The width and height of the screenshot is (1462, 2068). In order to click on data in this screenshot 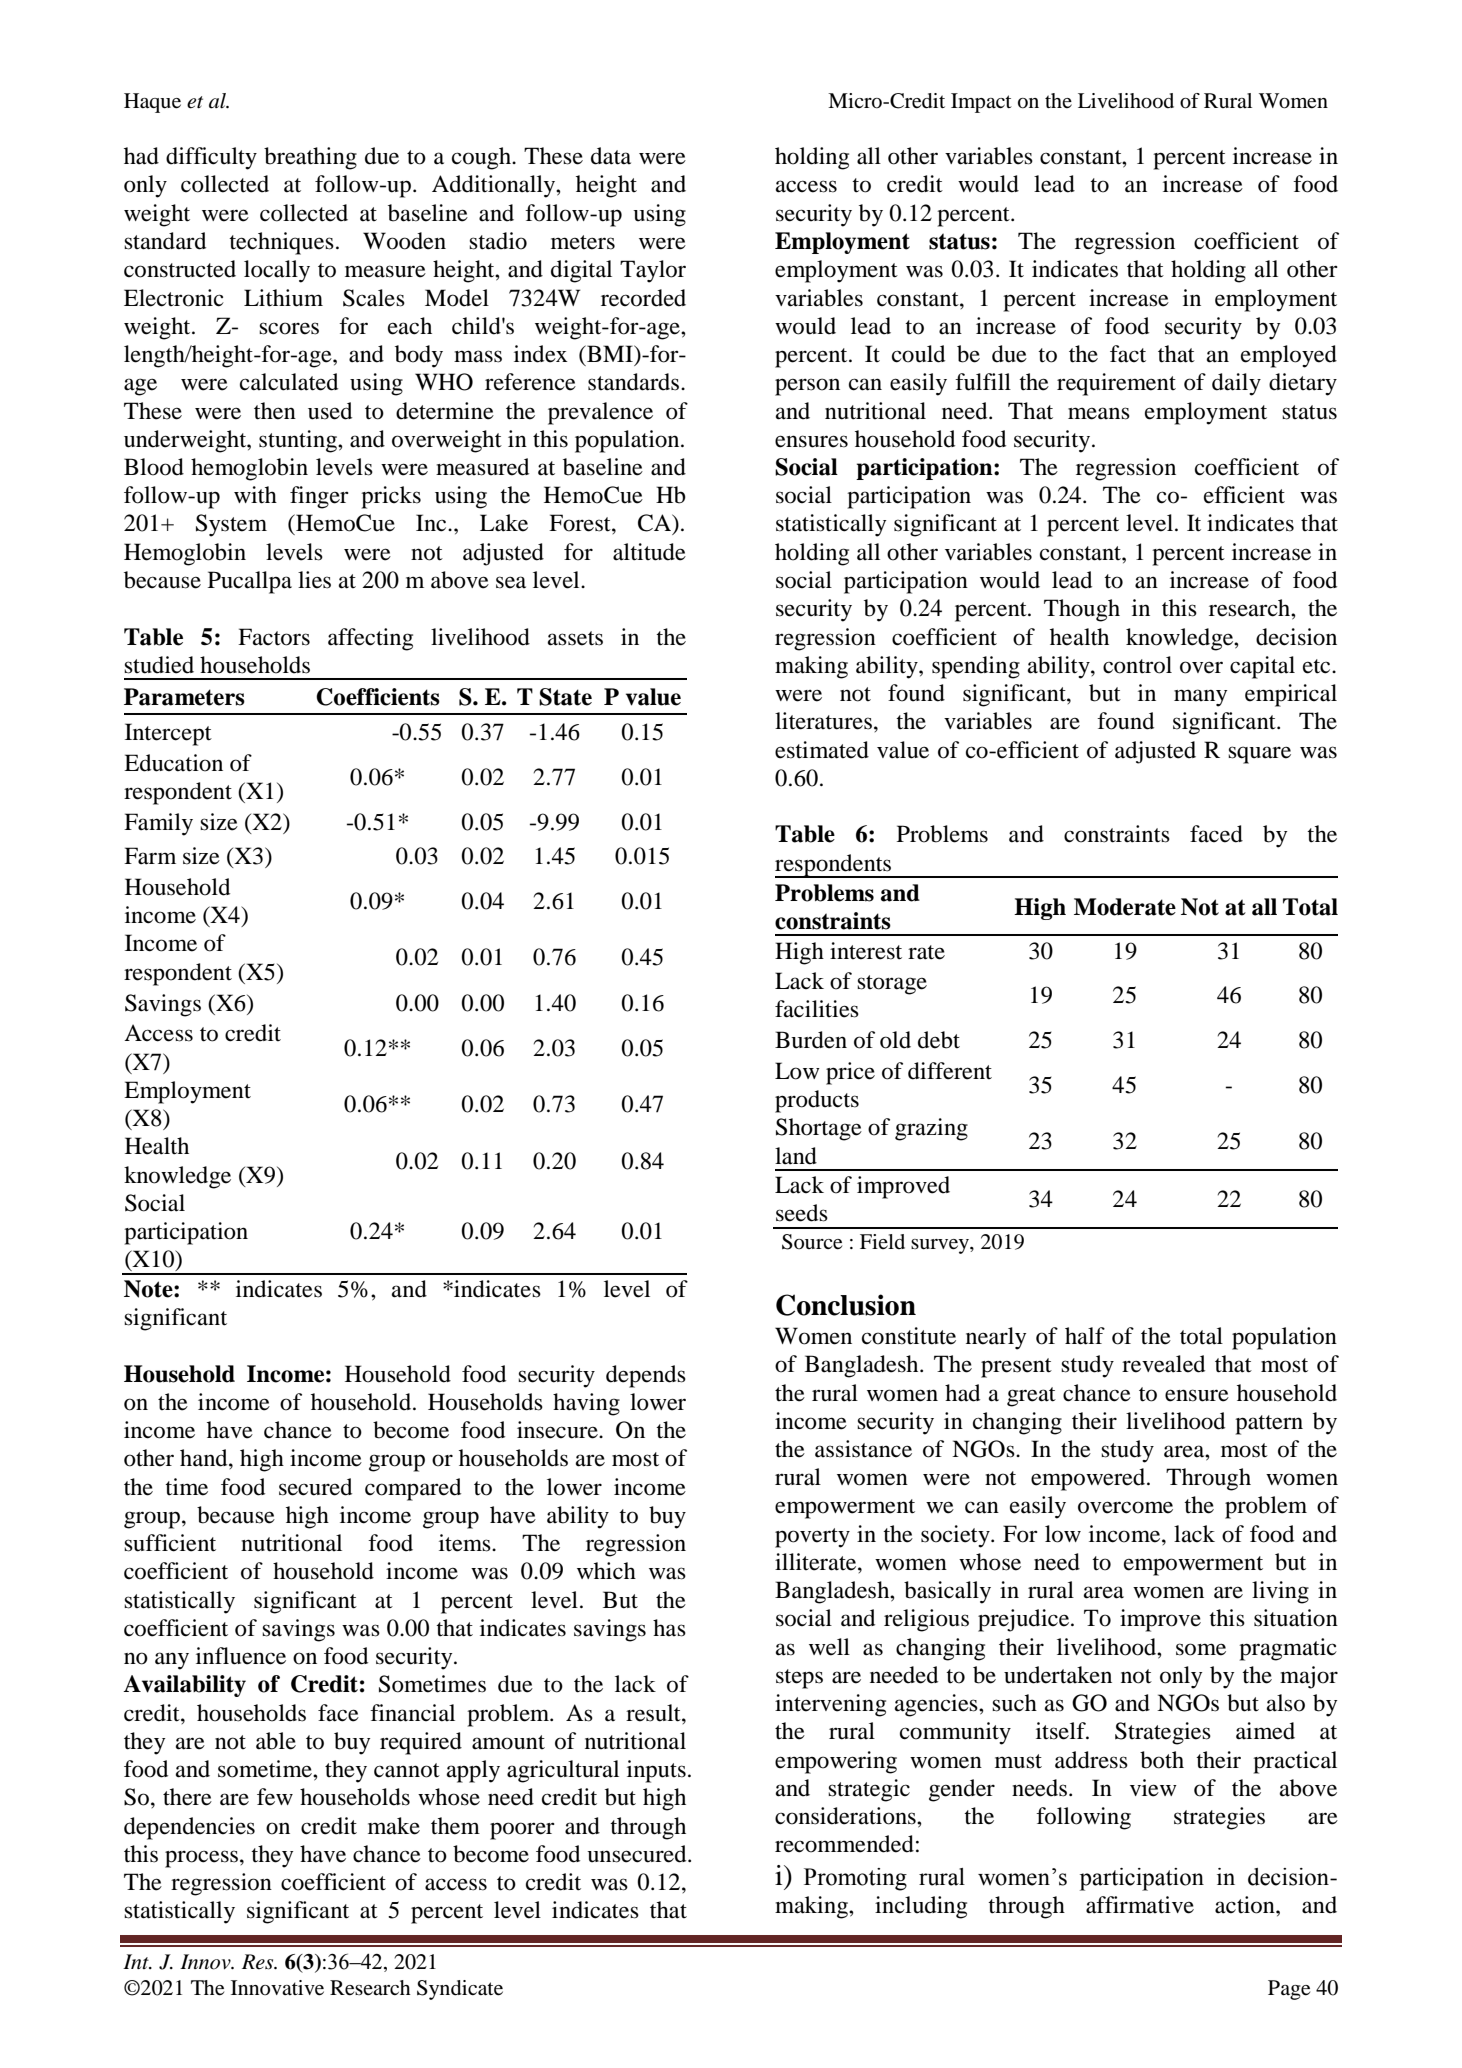, I will do `click(611, 156)`.
